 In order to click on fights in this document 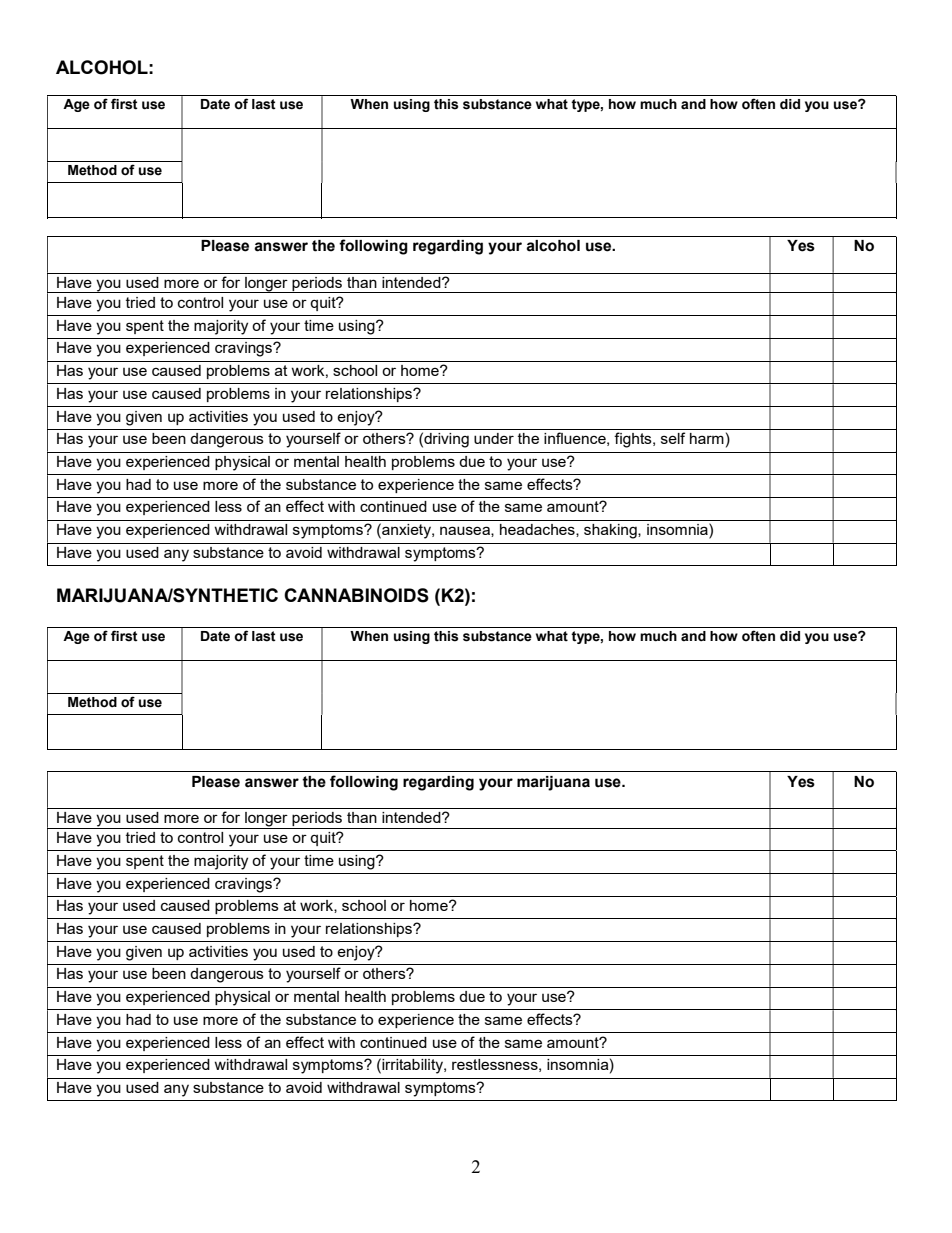, I will do `click(634, 440)`.
